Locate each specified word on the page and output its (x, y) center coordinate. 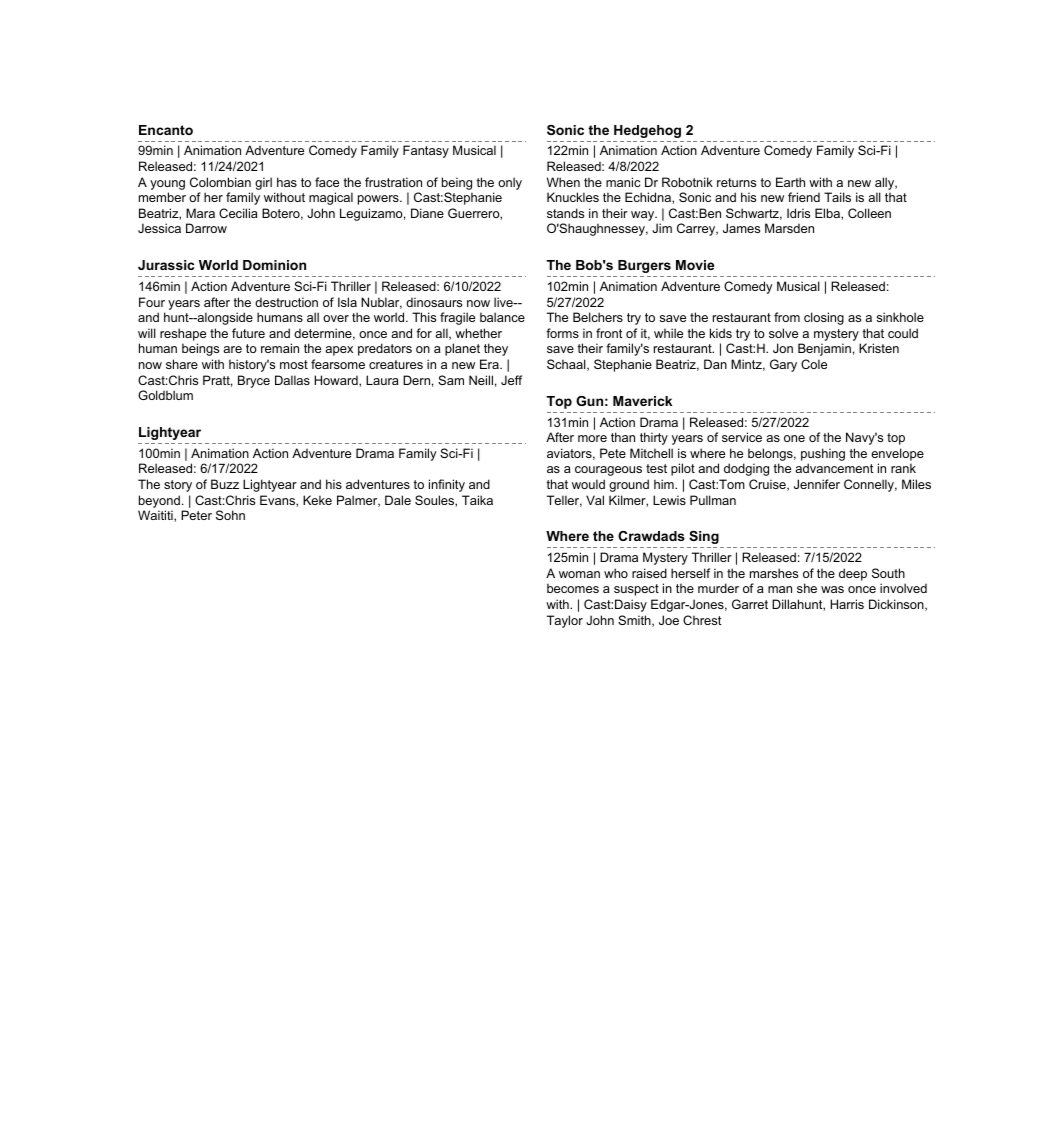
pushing (823, 454)
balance (502, 317)
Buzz (225, 484)
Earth (790, 182)
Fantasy (426, 151)
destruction (286, 302)
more (592, 438)
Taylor (565, 621)
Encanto (166, 130)
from (787, 317)
